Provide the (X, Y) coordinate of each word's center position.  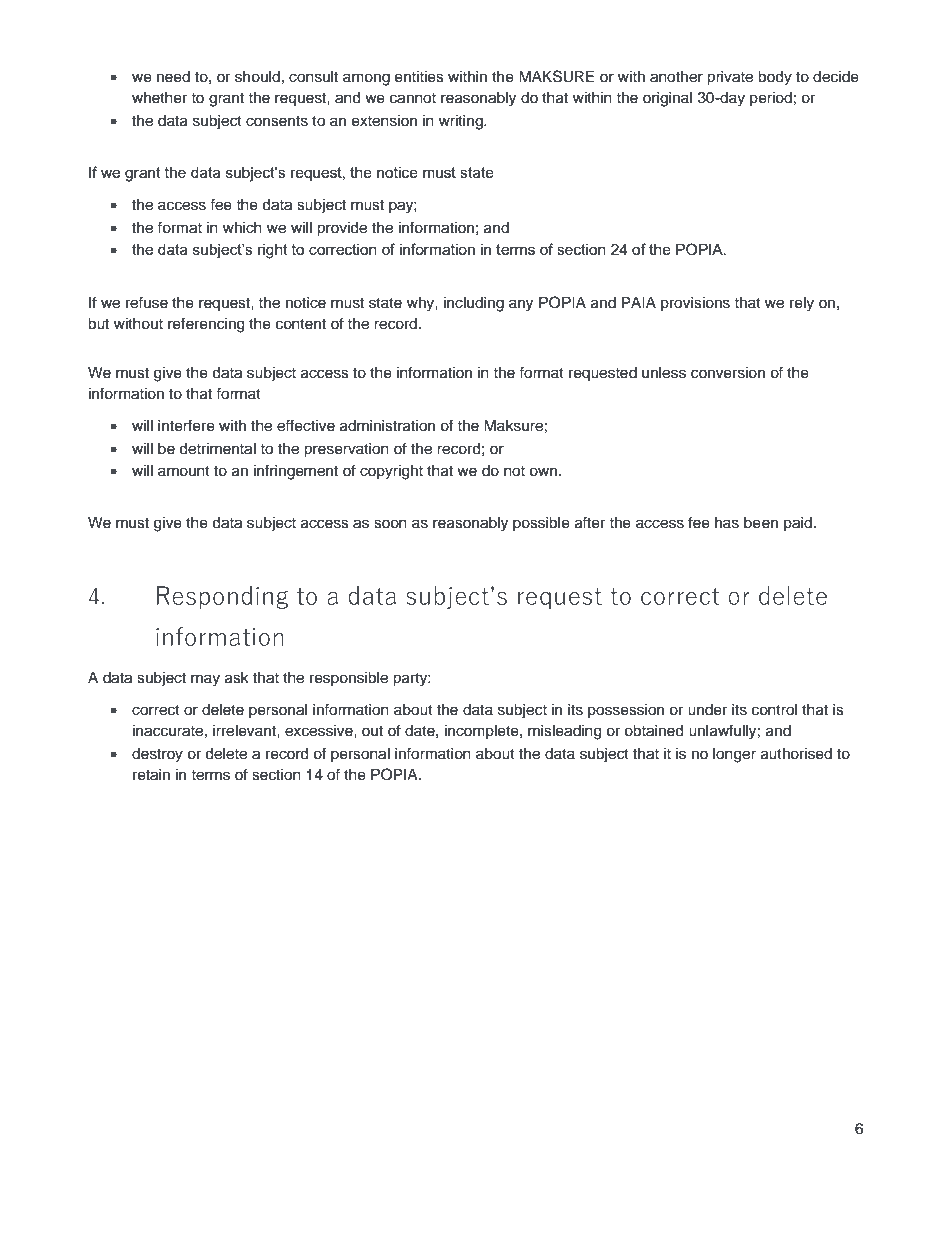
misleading (564, 732)
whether (159, 98)
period (771, 99)
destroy (157, 755)
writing (462, 122)
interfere (186, 425)
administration (387, 426)
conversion (728, 373)
